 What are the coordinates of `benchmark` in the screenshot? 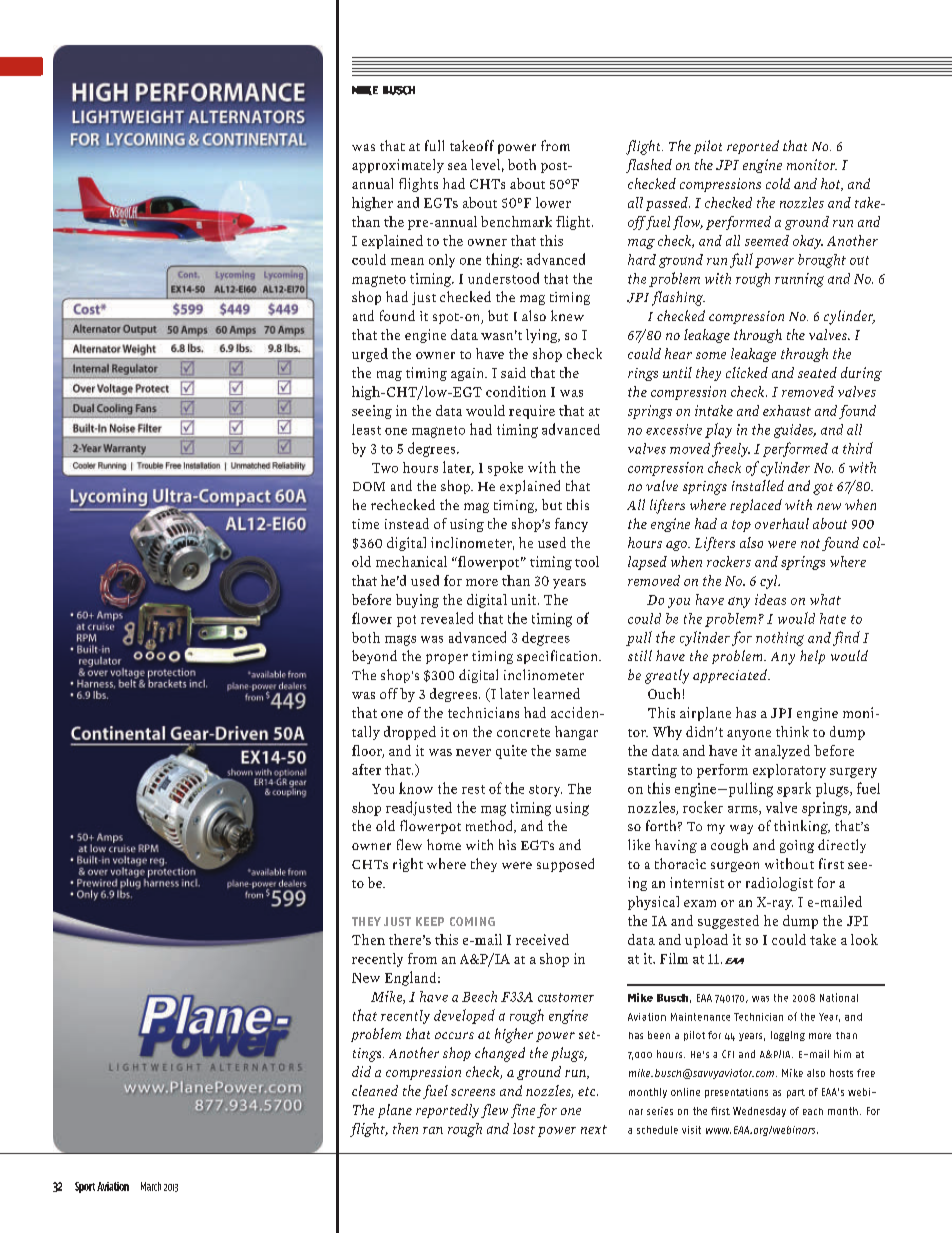 It's located at (516, 221).
